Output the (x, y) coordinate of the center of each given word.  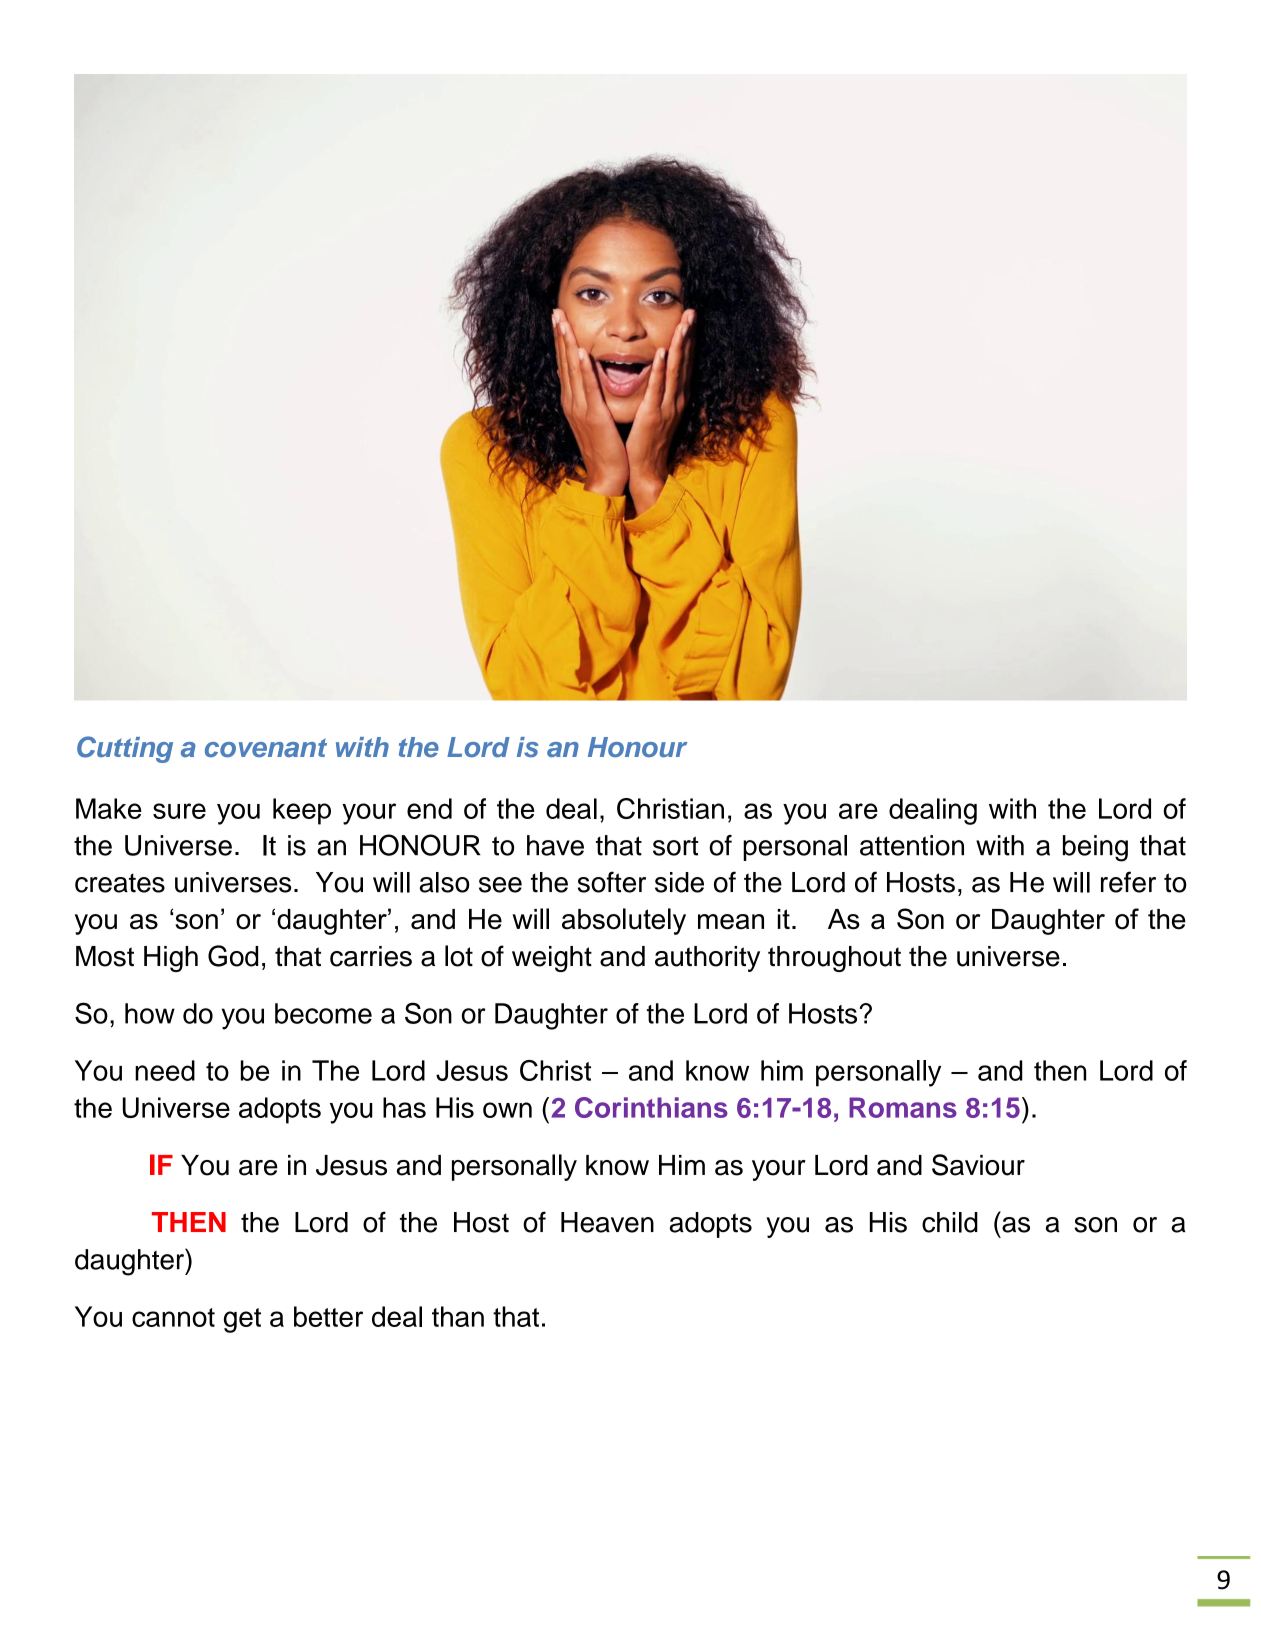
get (242, 1320)
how (150, 1013)
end (429, 808)
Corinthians (651, 1107)
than (458, 1316)
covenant (266, 747)
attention (912, 845)
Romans (903, 1107)
